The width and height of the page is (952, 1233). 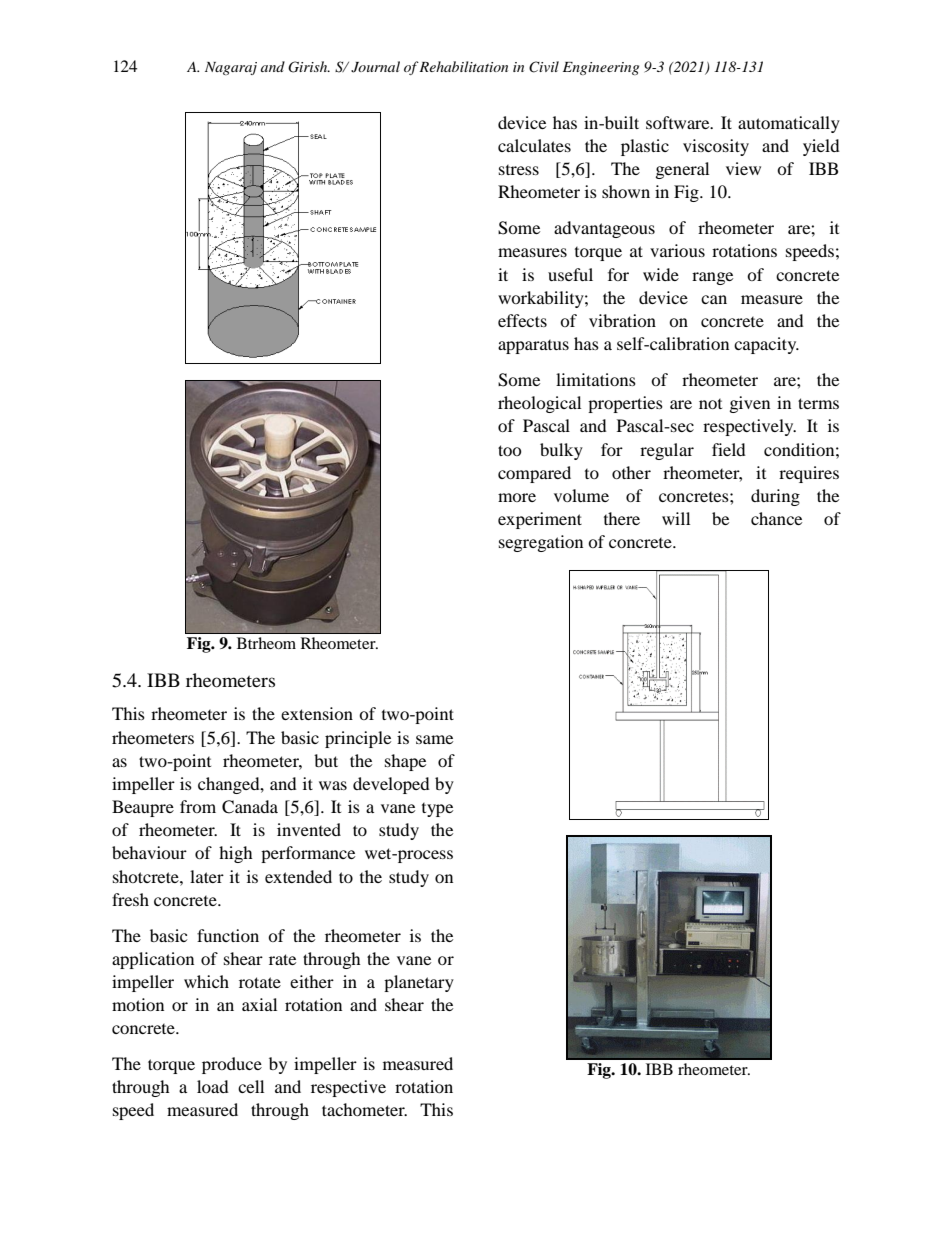 What do you see at coordinates (750, 404) in the page?
I see `given` at bounding box center [750, 404].
